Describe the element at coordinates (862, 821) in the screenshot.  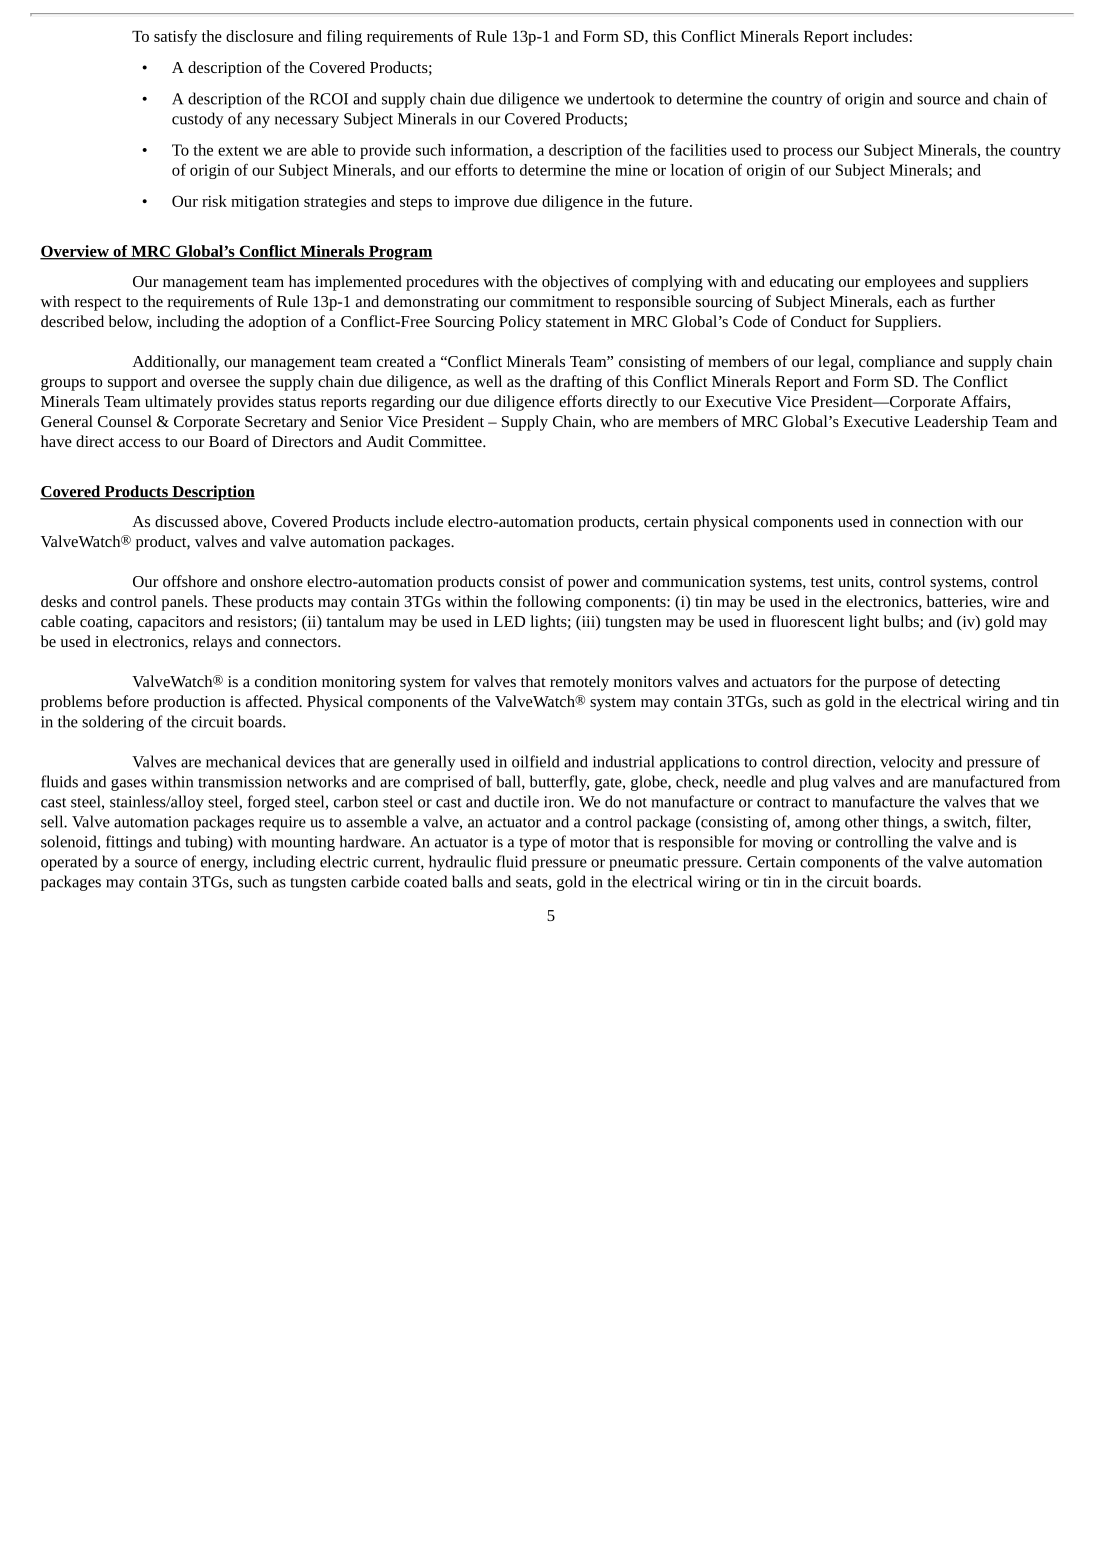
I see `other` at that location.
